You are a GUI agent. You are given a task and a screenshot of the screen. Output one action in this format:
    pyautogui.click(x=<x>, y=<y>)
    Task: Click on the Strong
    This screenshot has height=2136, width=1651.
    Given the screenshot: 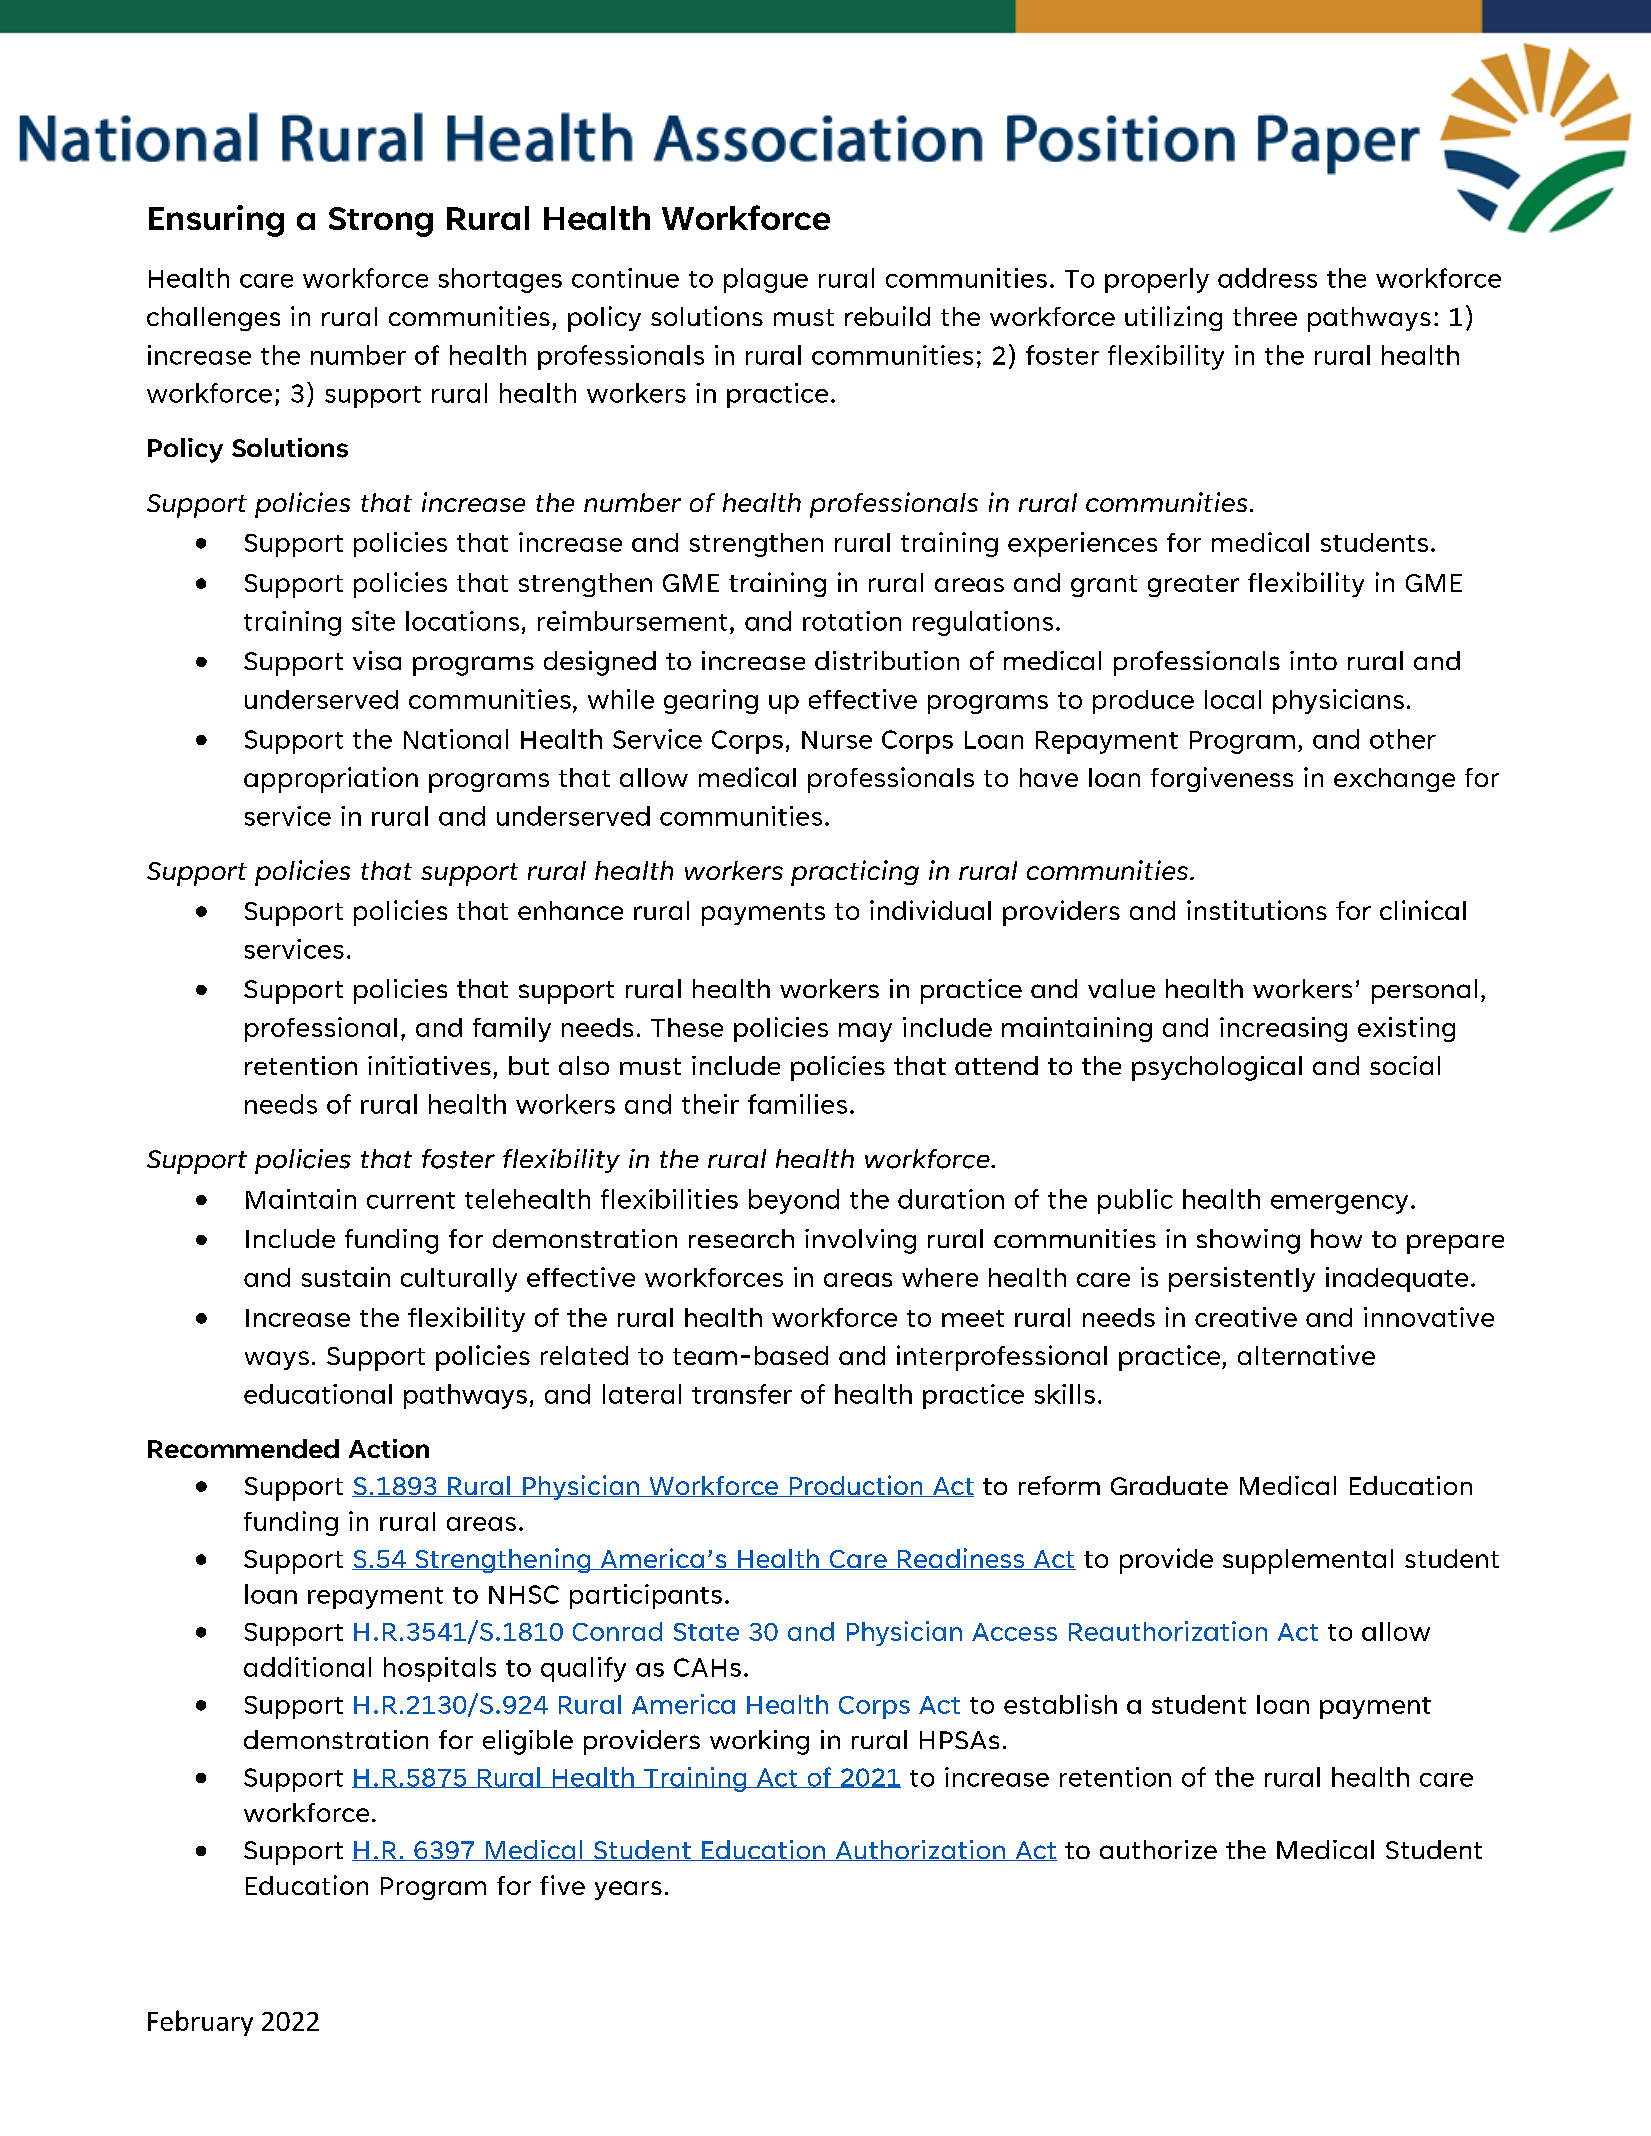 What is the action you would take?
    pyautogui.click(x=381, y=222)
